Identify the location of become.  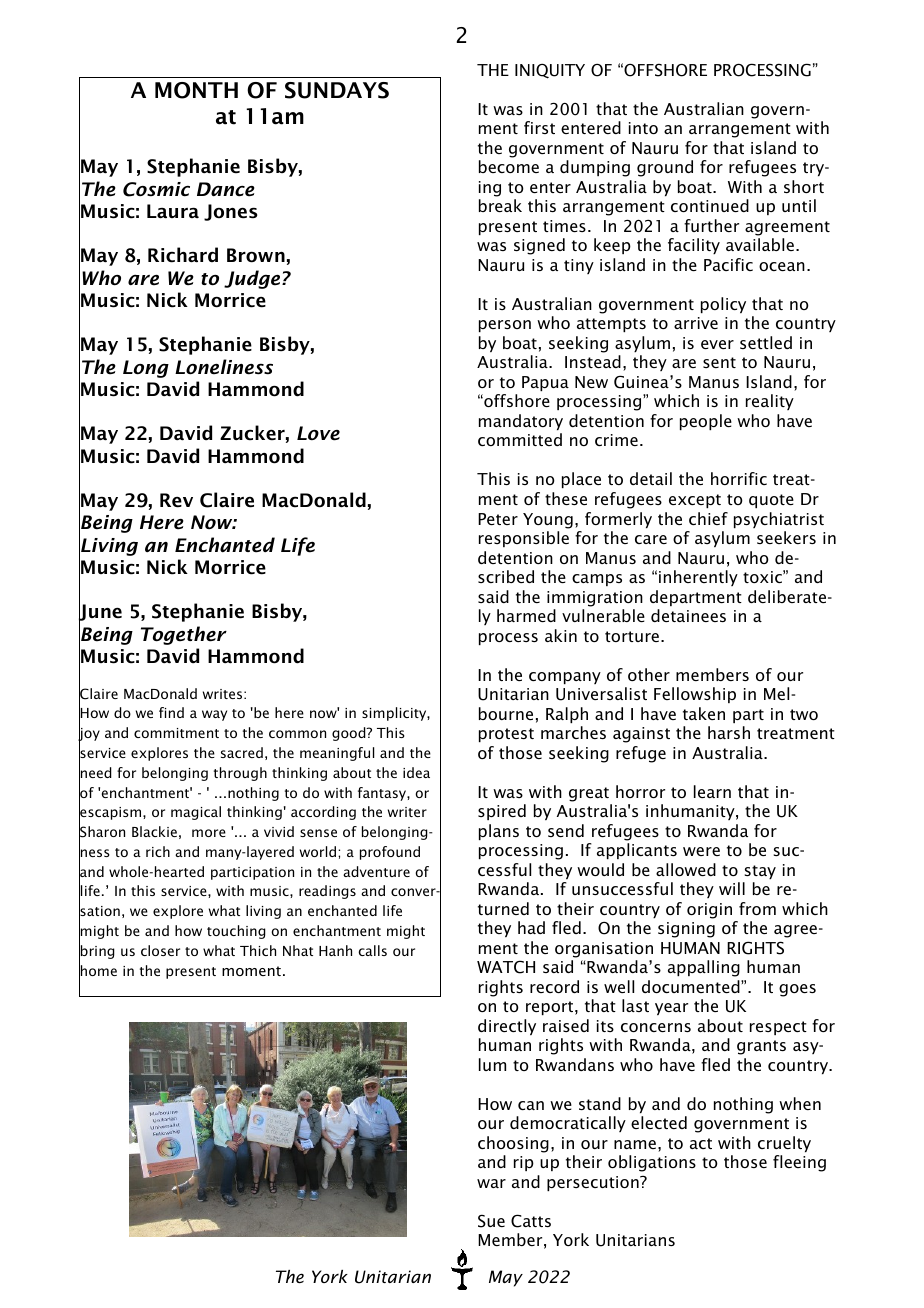
(509, 166).
